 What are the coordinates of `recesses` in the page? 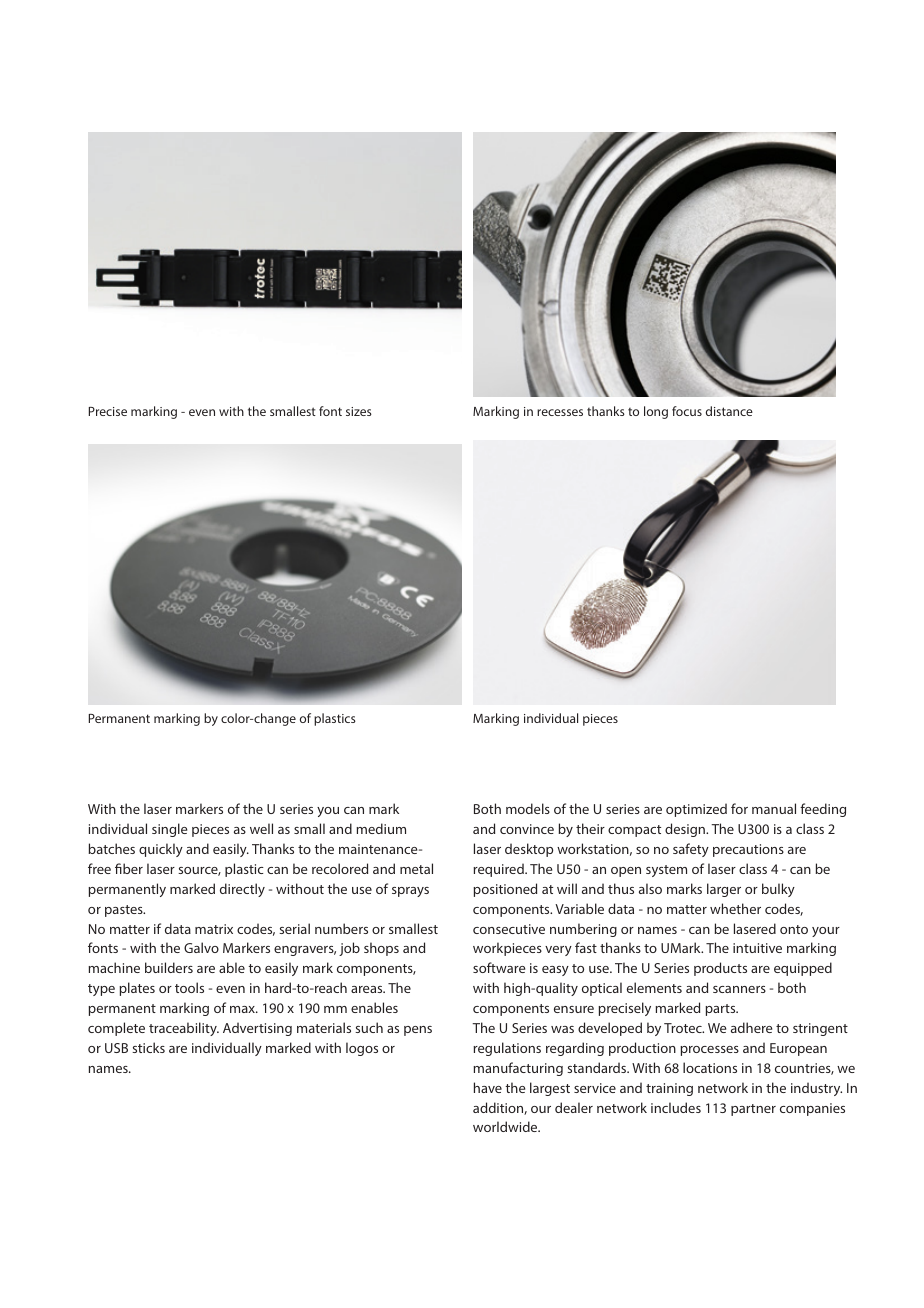 It's located at (560, 412).
